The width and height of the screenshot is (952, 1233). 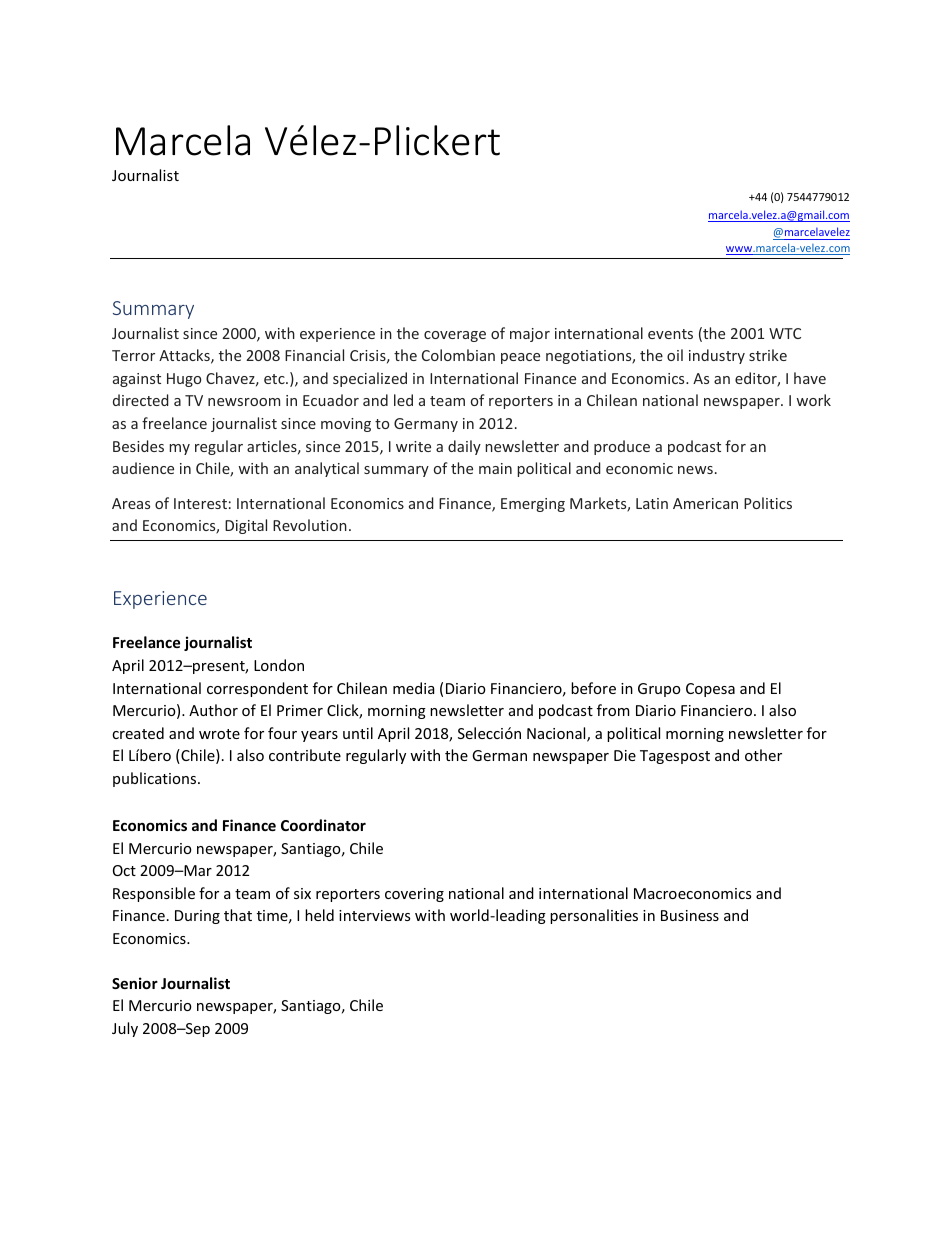 I want to click on Business, so click(x=690, y=915).
